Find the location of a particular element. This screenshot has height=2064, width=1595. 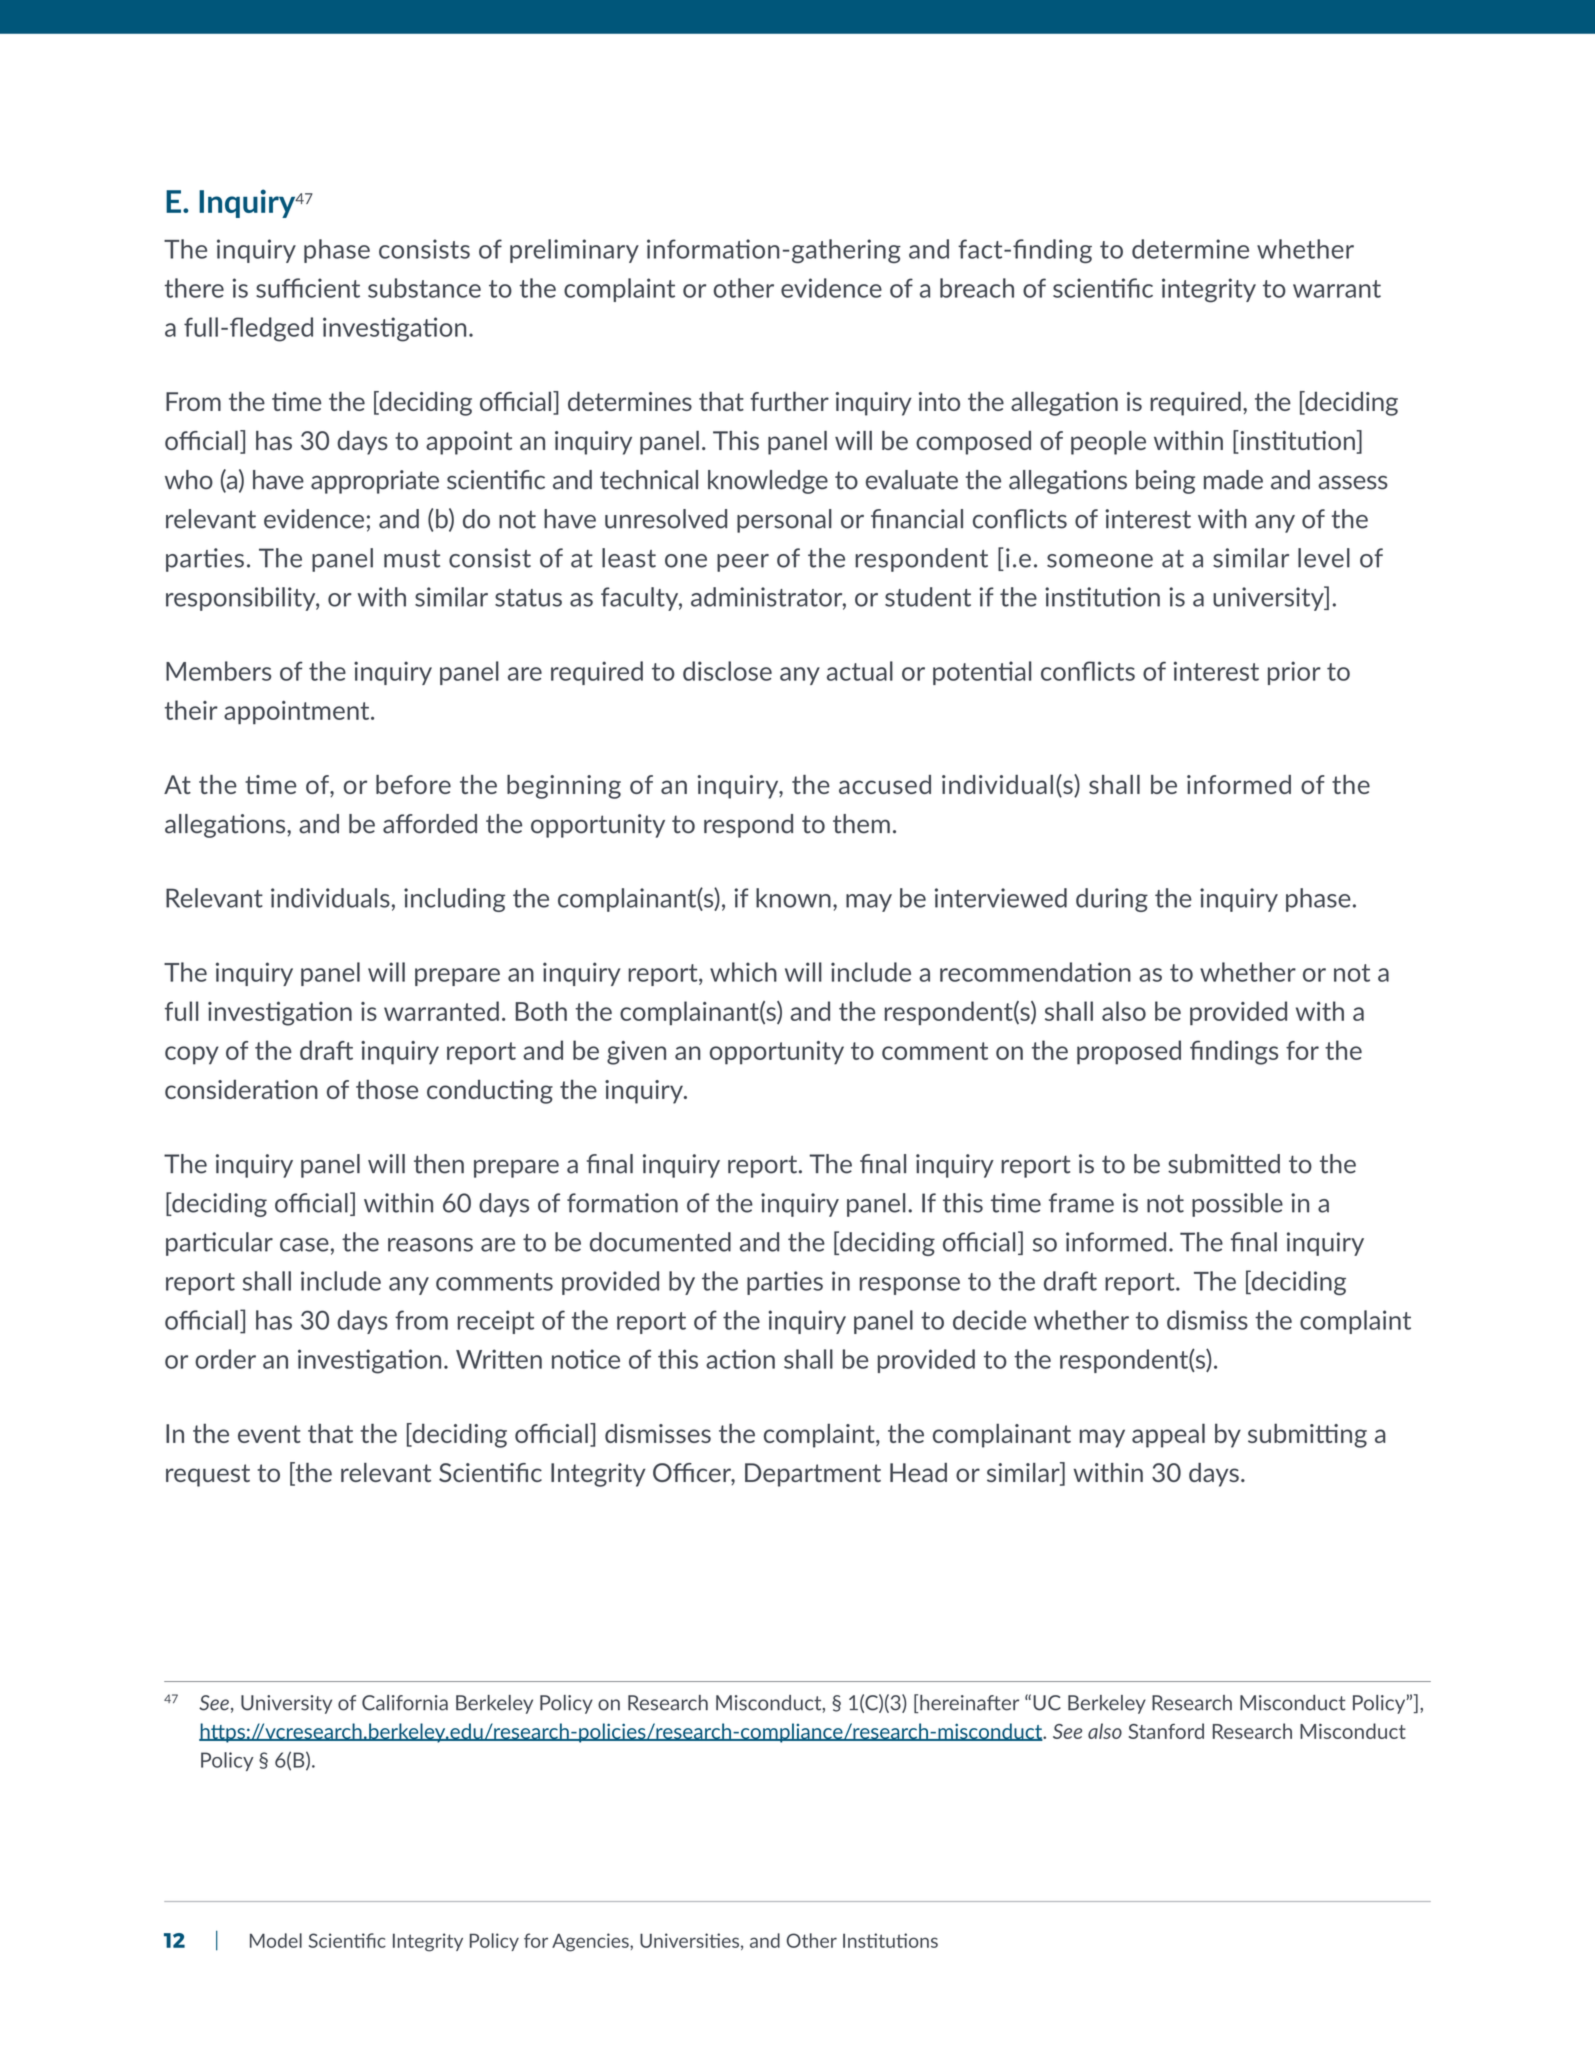

given is located at coordinates (636, 1053).
